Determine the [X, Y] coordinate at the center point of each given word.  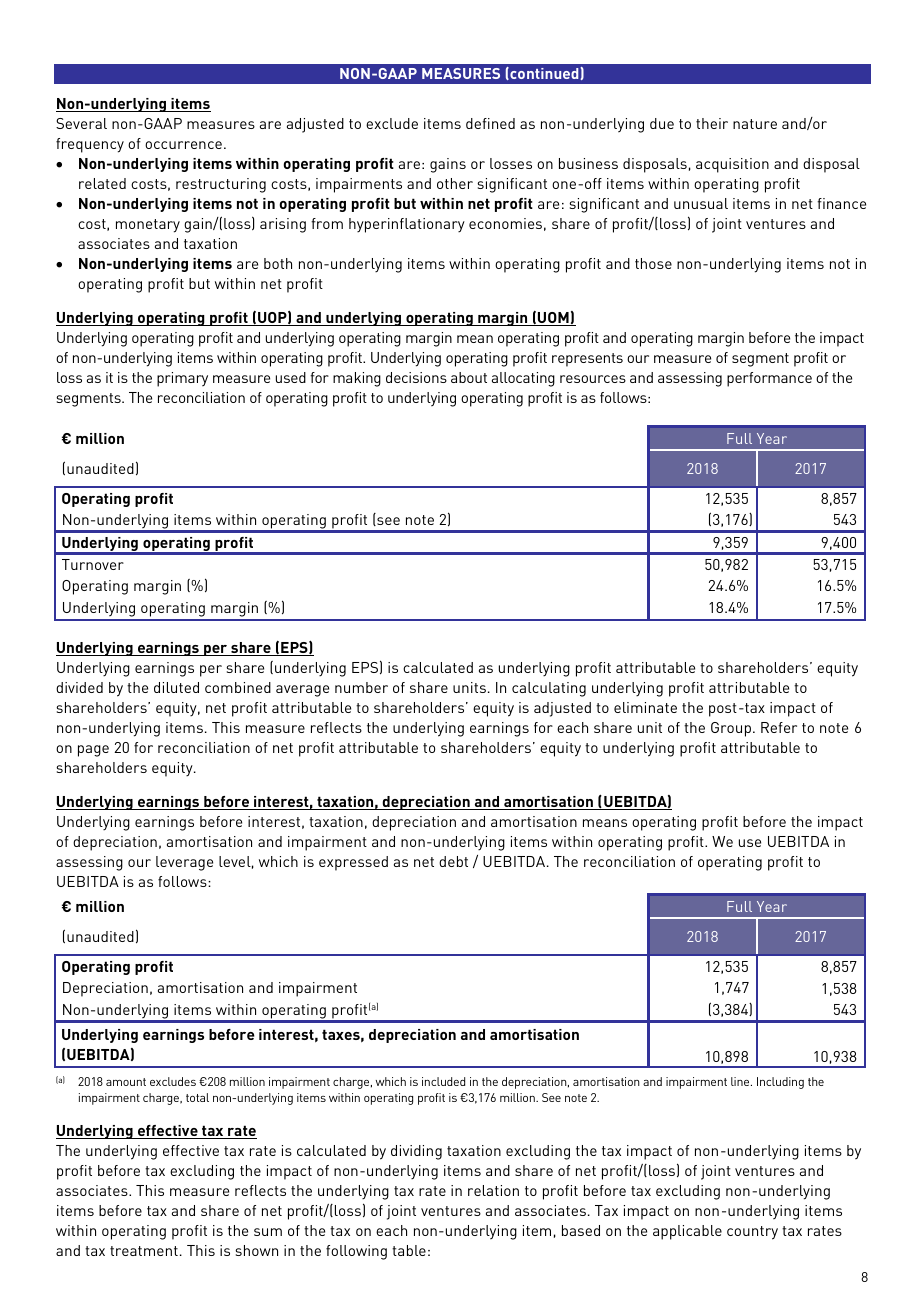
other [455, 183]
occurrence [183, 145]
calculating [549, 689]
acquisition [732, 165]
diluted [176, 687]
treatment [144, 1251]
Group [731, 729]
